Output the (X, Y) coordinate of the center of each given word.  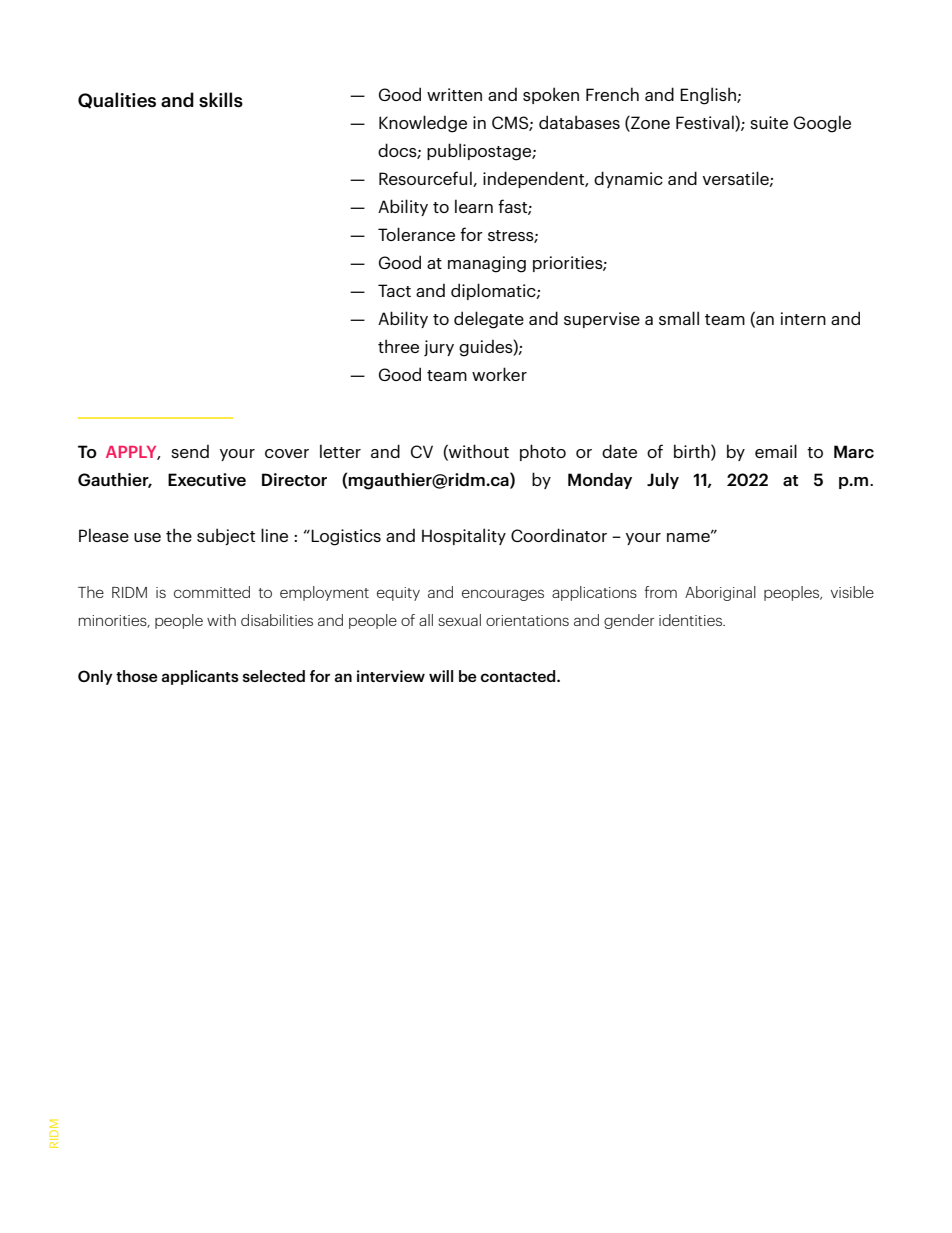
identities (691, 620)
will (441, 676)
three (398, 346)
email (776, 451)
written (454, 94)
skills (221, 100)
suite (769, 122)
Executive (207, 479)
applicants (200, 677)
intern (803, 318)
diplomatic (494, 291)
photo (543, 452)
